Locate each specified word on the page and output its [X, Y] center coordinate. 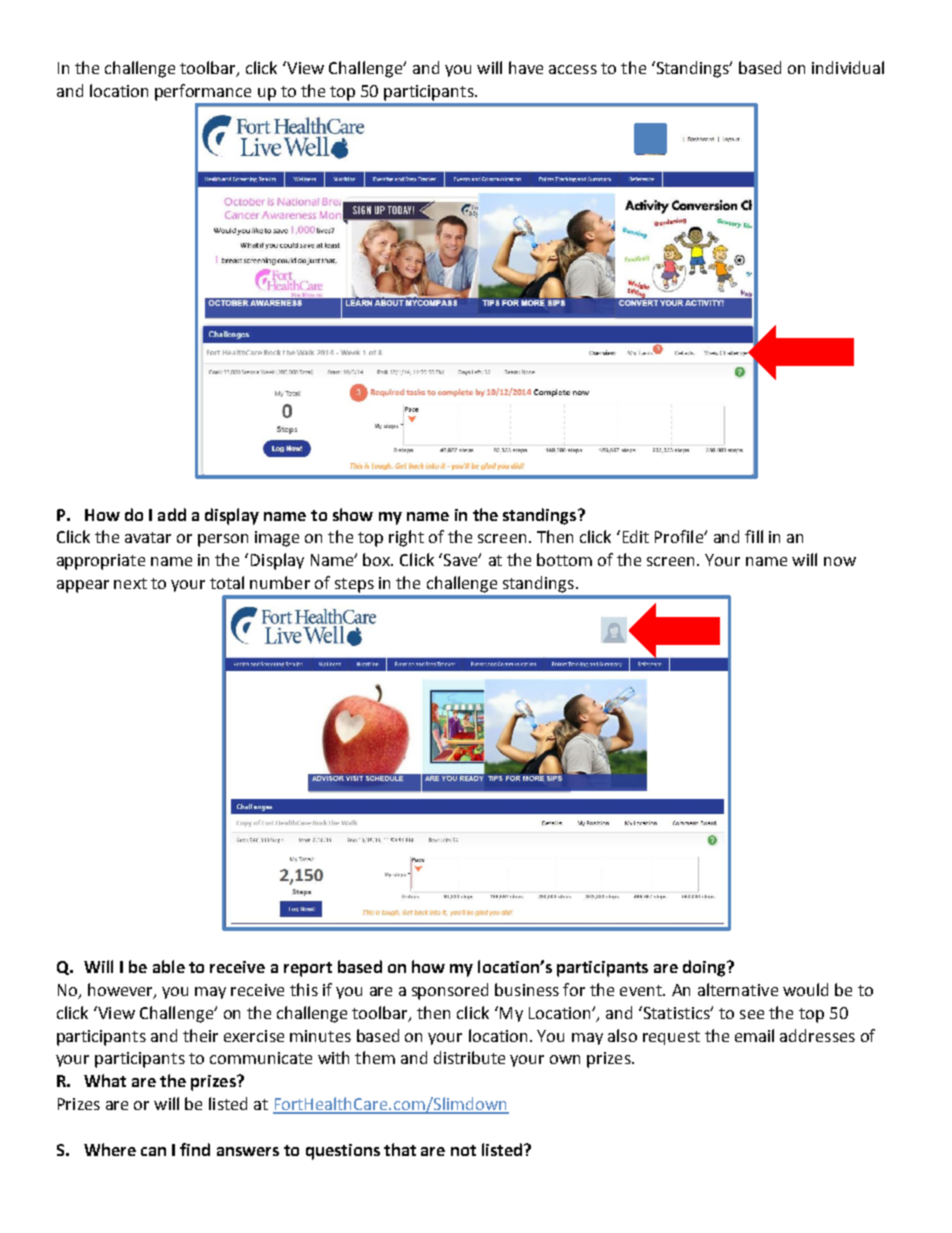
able [169, 966]
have [526, 67]
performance [203, 92]
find [195, 1149]
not [463, 1150]
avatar [148, 537]
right [406, 538]
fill [754, 536]
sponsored [450, 991]
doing [706, 968]
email [754, 1035]
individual [848, 67]
